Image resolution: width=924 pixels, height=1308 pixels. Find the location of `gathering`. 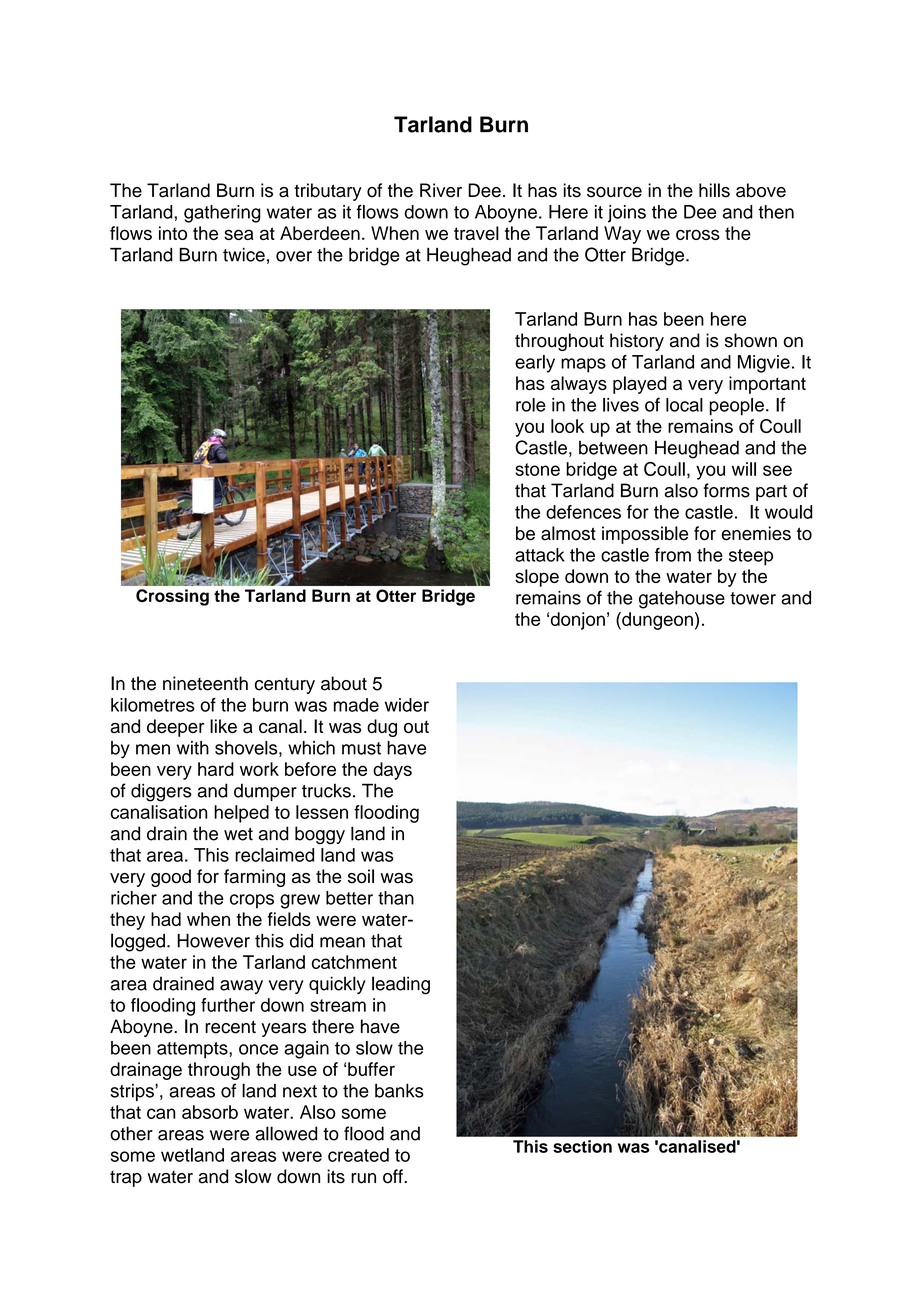

gathering is located at coordinates (222, 214).
